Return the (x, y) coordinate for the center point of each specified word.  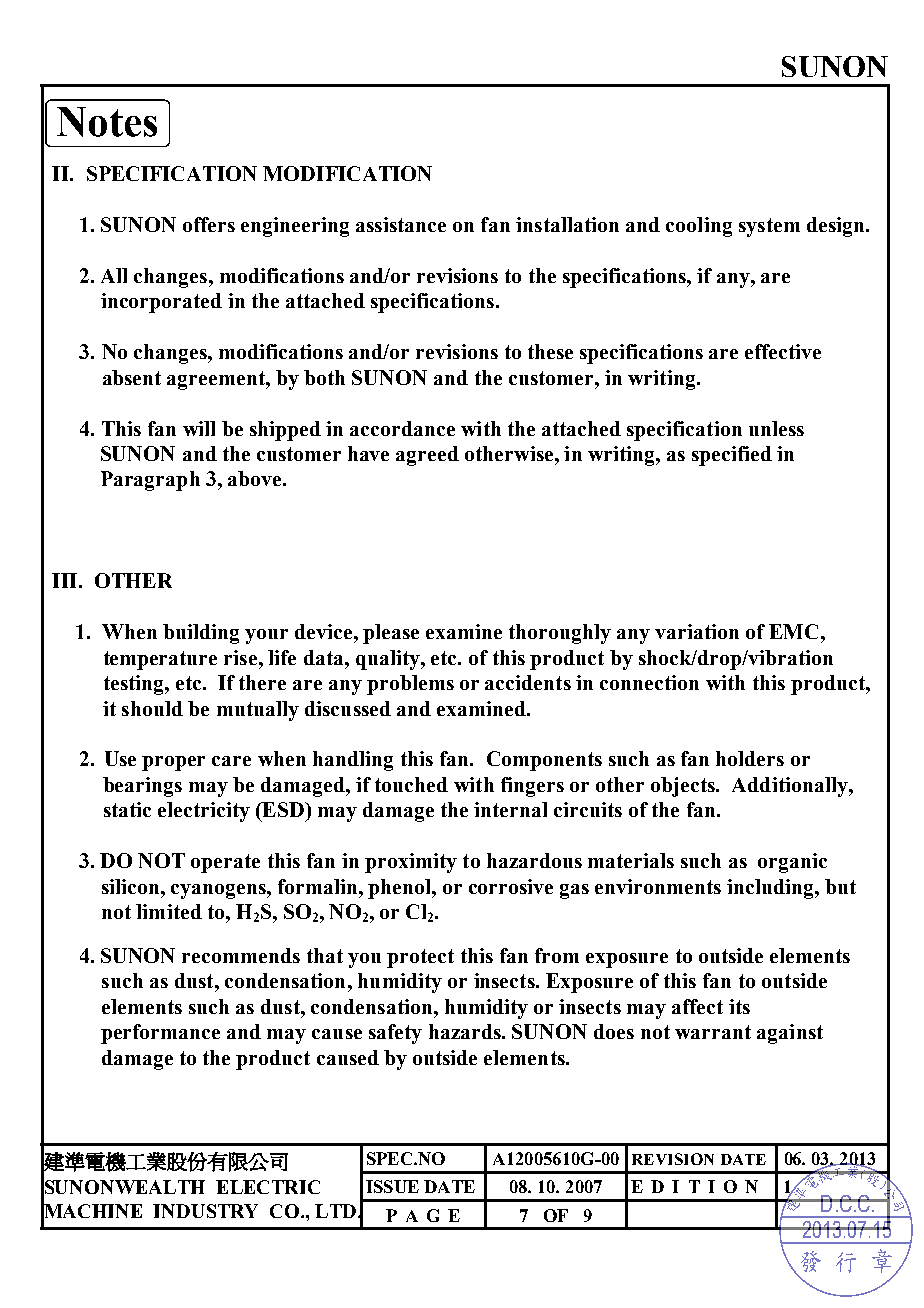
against (790, 1034)
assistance (401, 224)
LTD (337, 1211)
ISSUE (392, 1186)
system (769, 227)
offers (209, 224)
